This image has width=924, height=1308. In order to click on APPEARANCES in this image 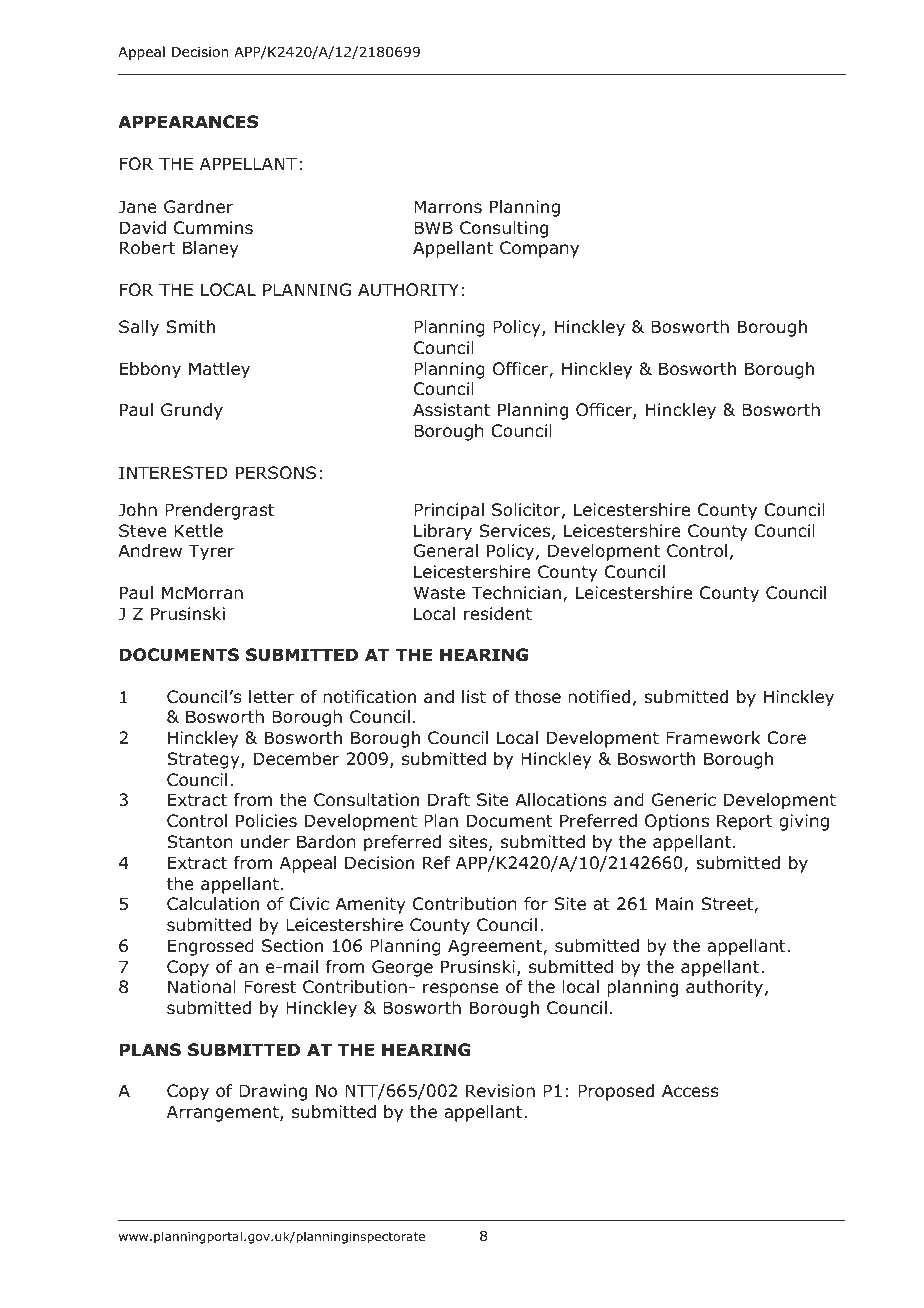, I will do `click(188, 122)`.
